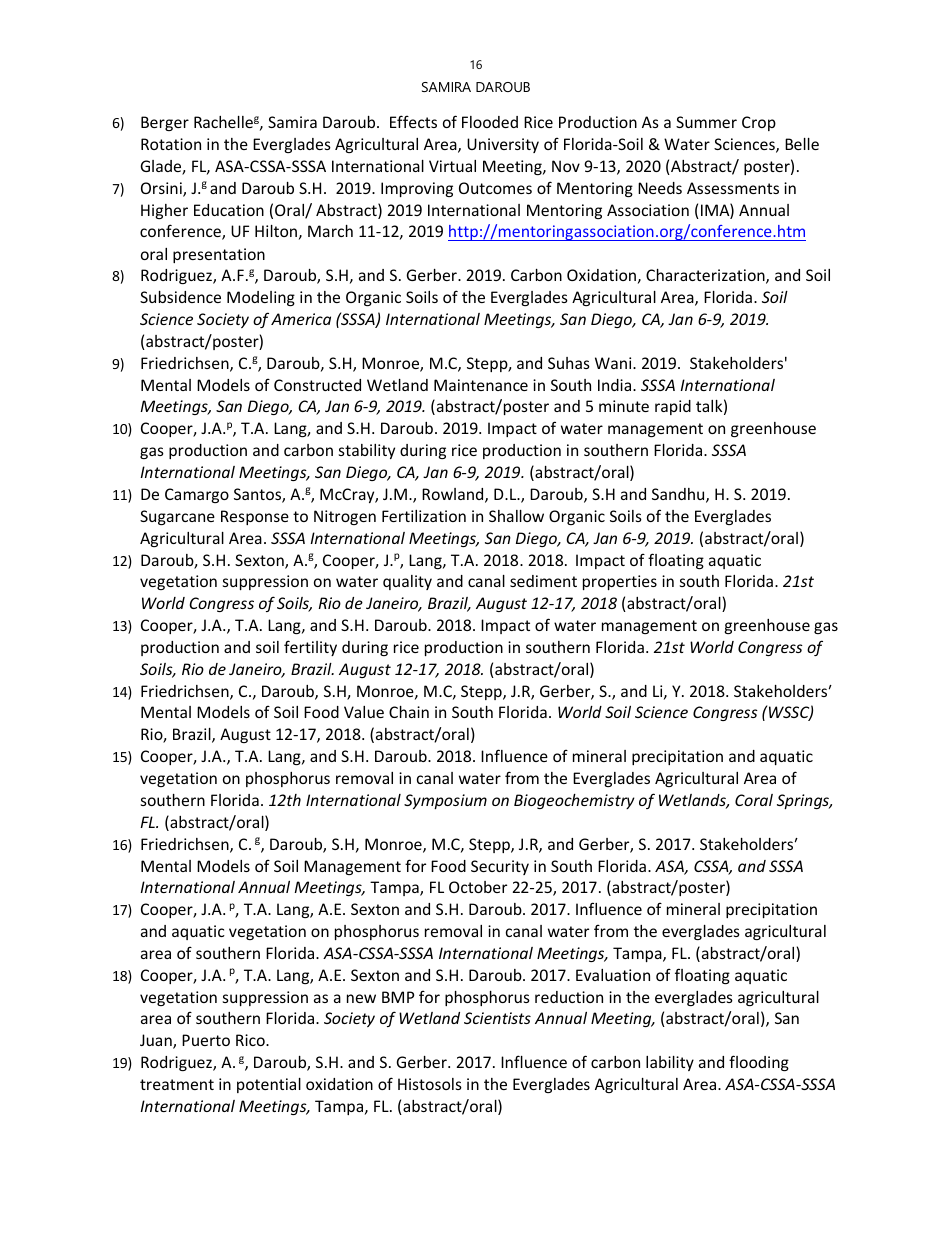  What do you see at coordinates (706, 122) in the document?
I see `Summer` at bounding box center [706, 122].
